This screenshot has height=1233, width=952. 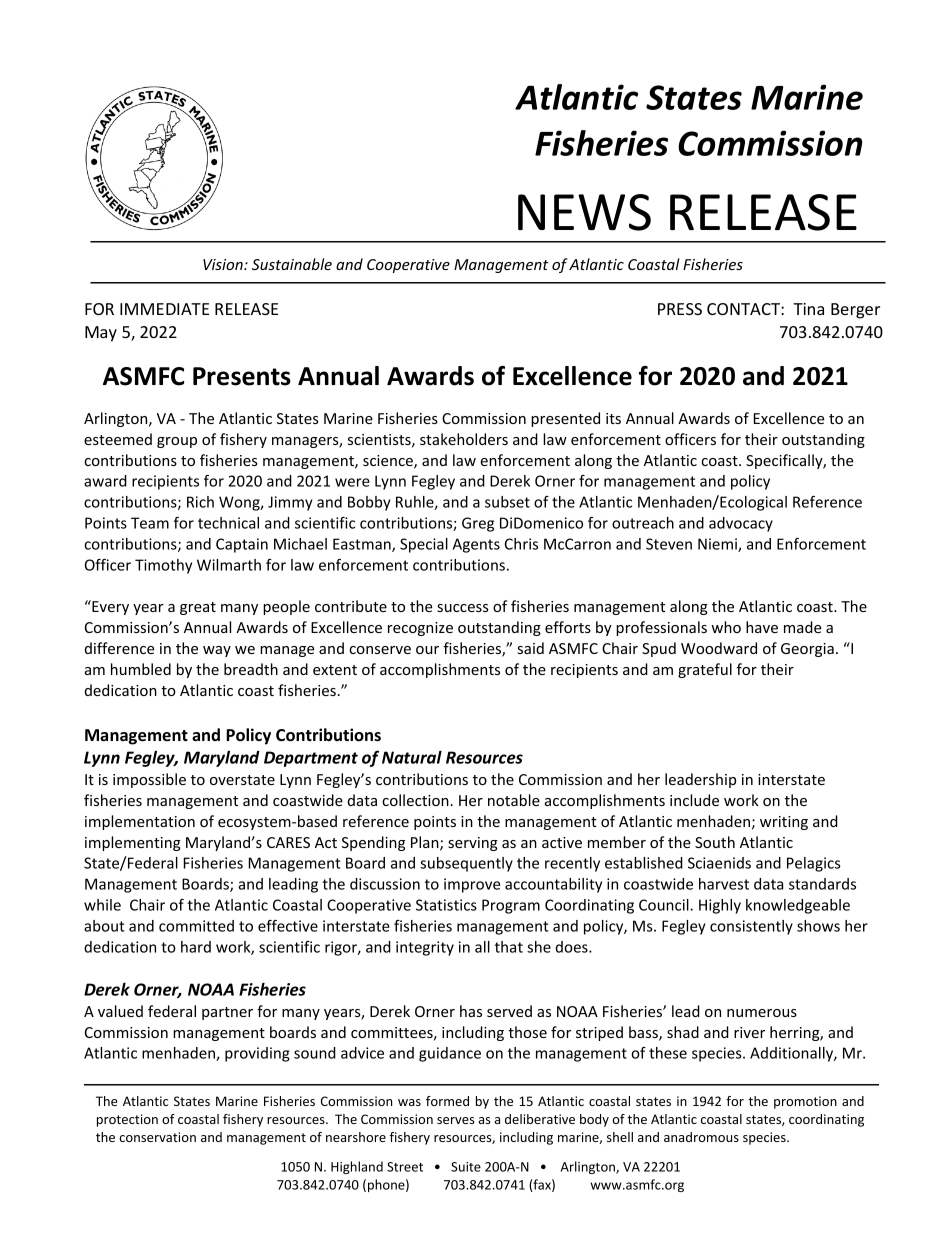 What do you see at coordinates (141, 669) in the screenshot?
I see `humbled` at bounding box center [141, 669].
